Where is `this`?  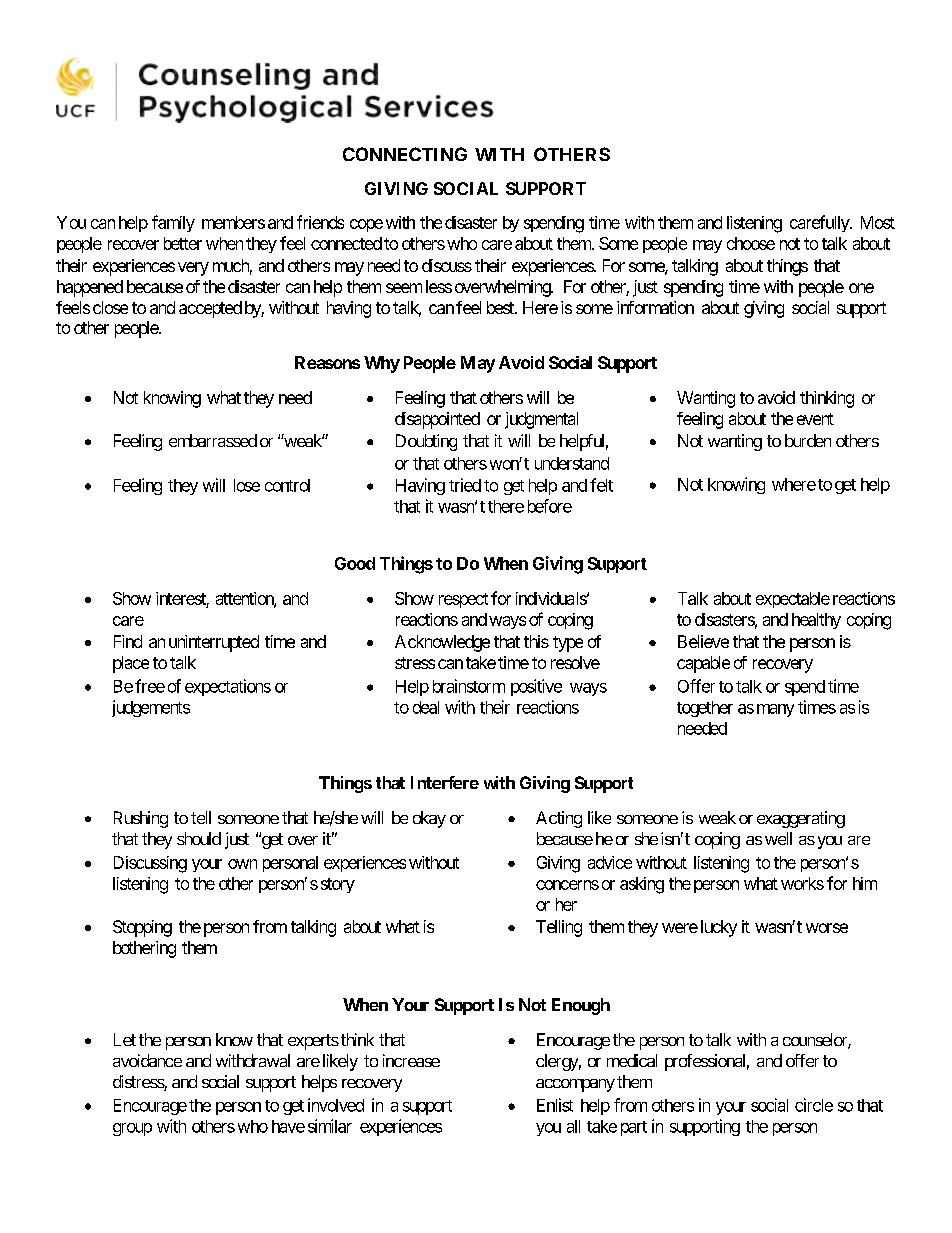 this is located at coordinates (536, 641).
